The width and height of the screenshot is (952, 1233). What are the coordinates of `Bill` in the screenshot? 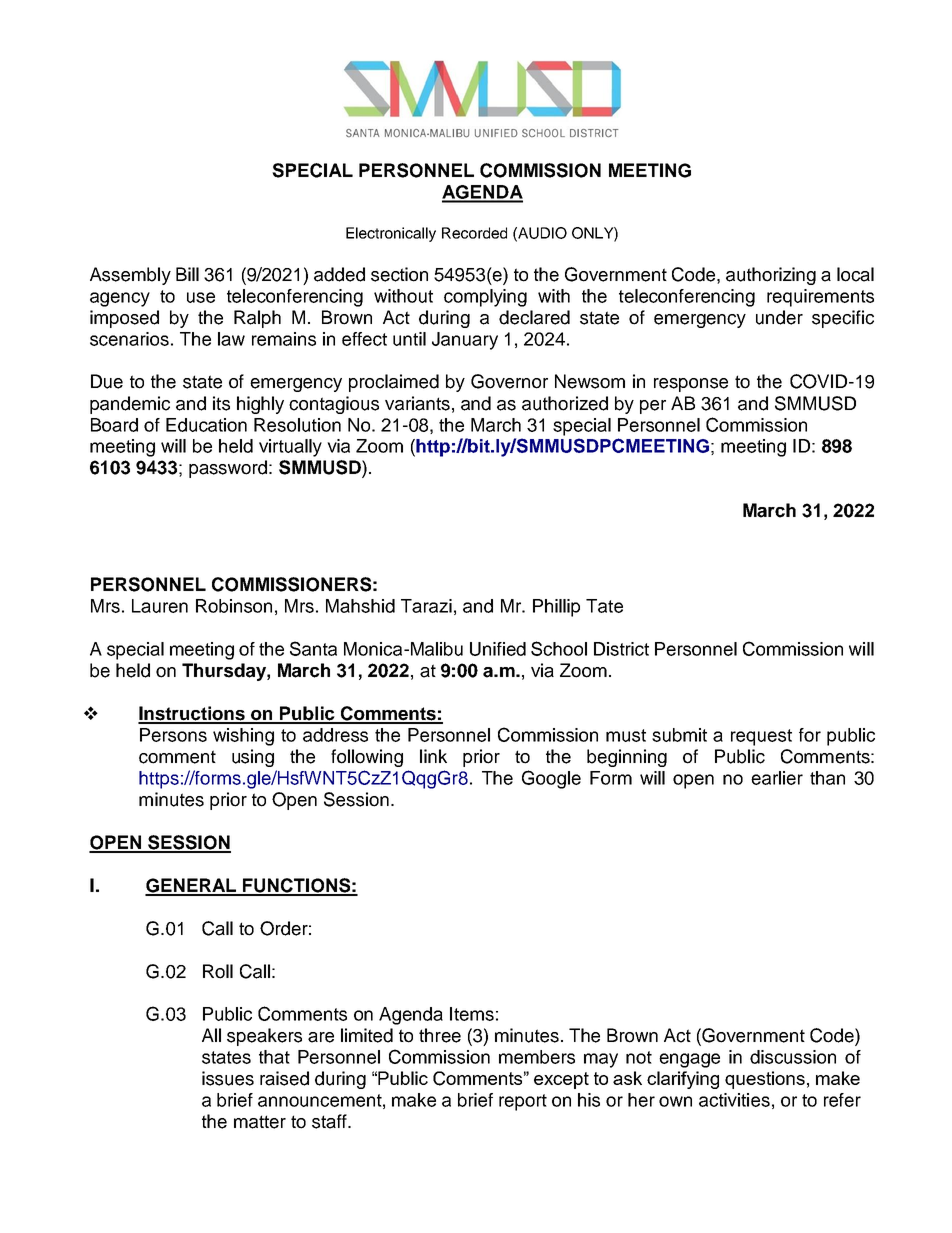 It's located at (187, 274).
